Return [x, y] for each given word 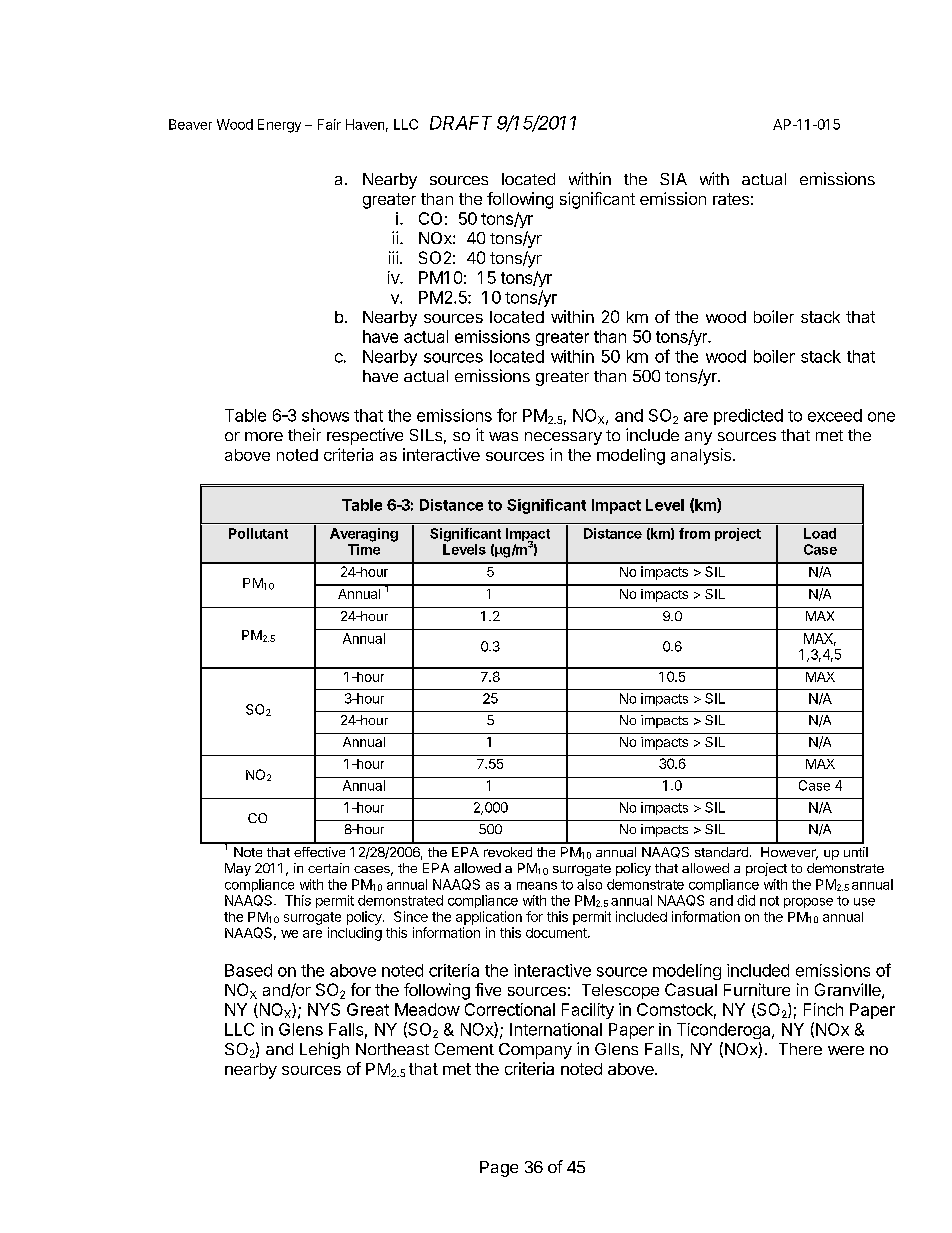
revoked [508, 852]
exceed [835, 415]
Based [248, 970]
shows [325, 415]
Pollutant [258, 533]
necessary [563, 438]
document [557, 933]
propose [808, 903]
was [503, 436]
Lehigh [324, 1050]
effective [319, 852]
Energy [279, 126]
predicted [748, 417]
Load [820, 533]
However [789, 853]
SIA [673, 179]
